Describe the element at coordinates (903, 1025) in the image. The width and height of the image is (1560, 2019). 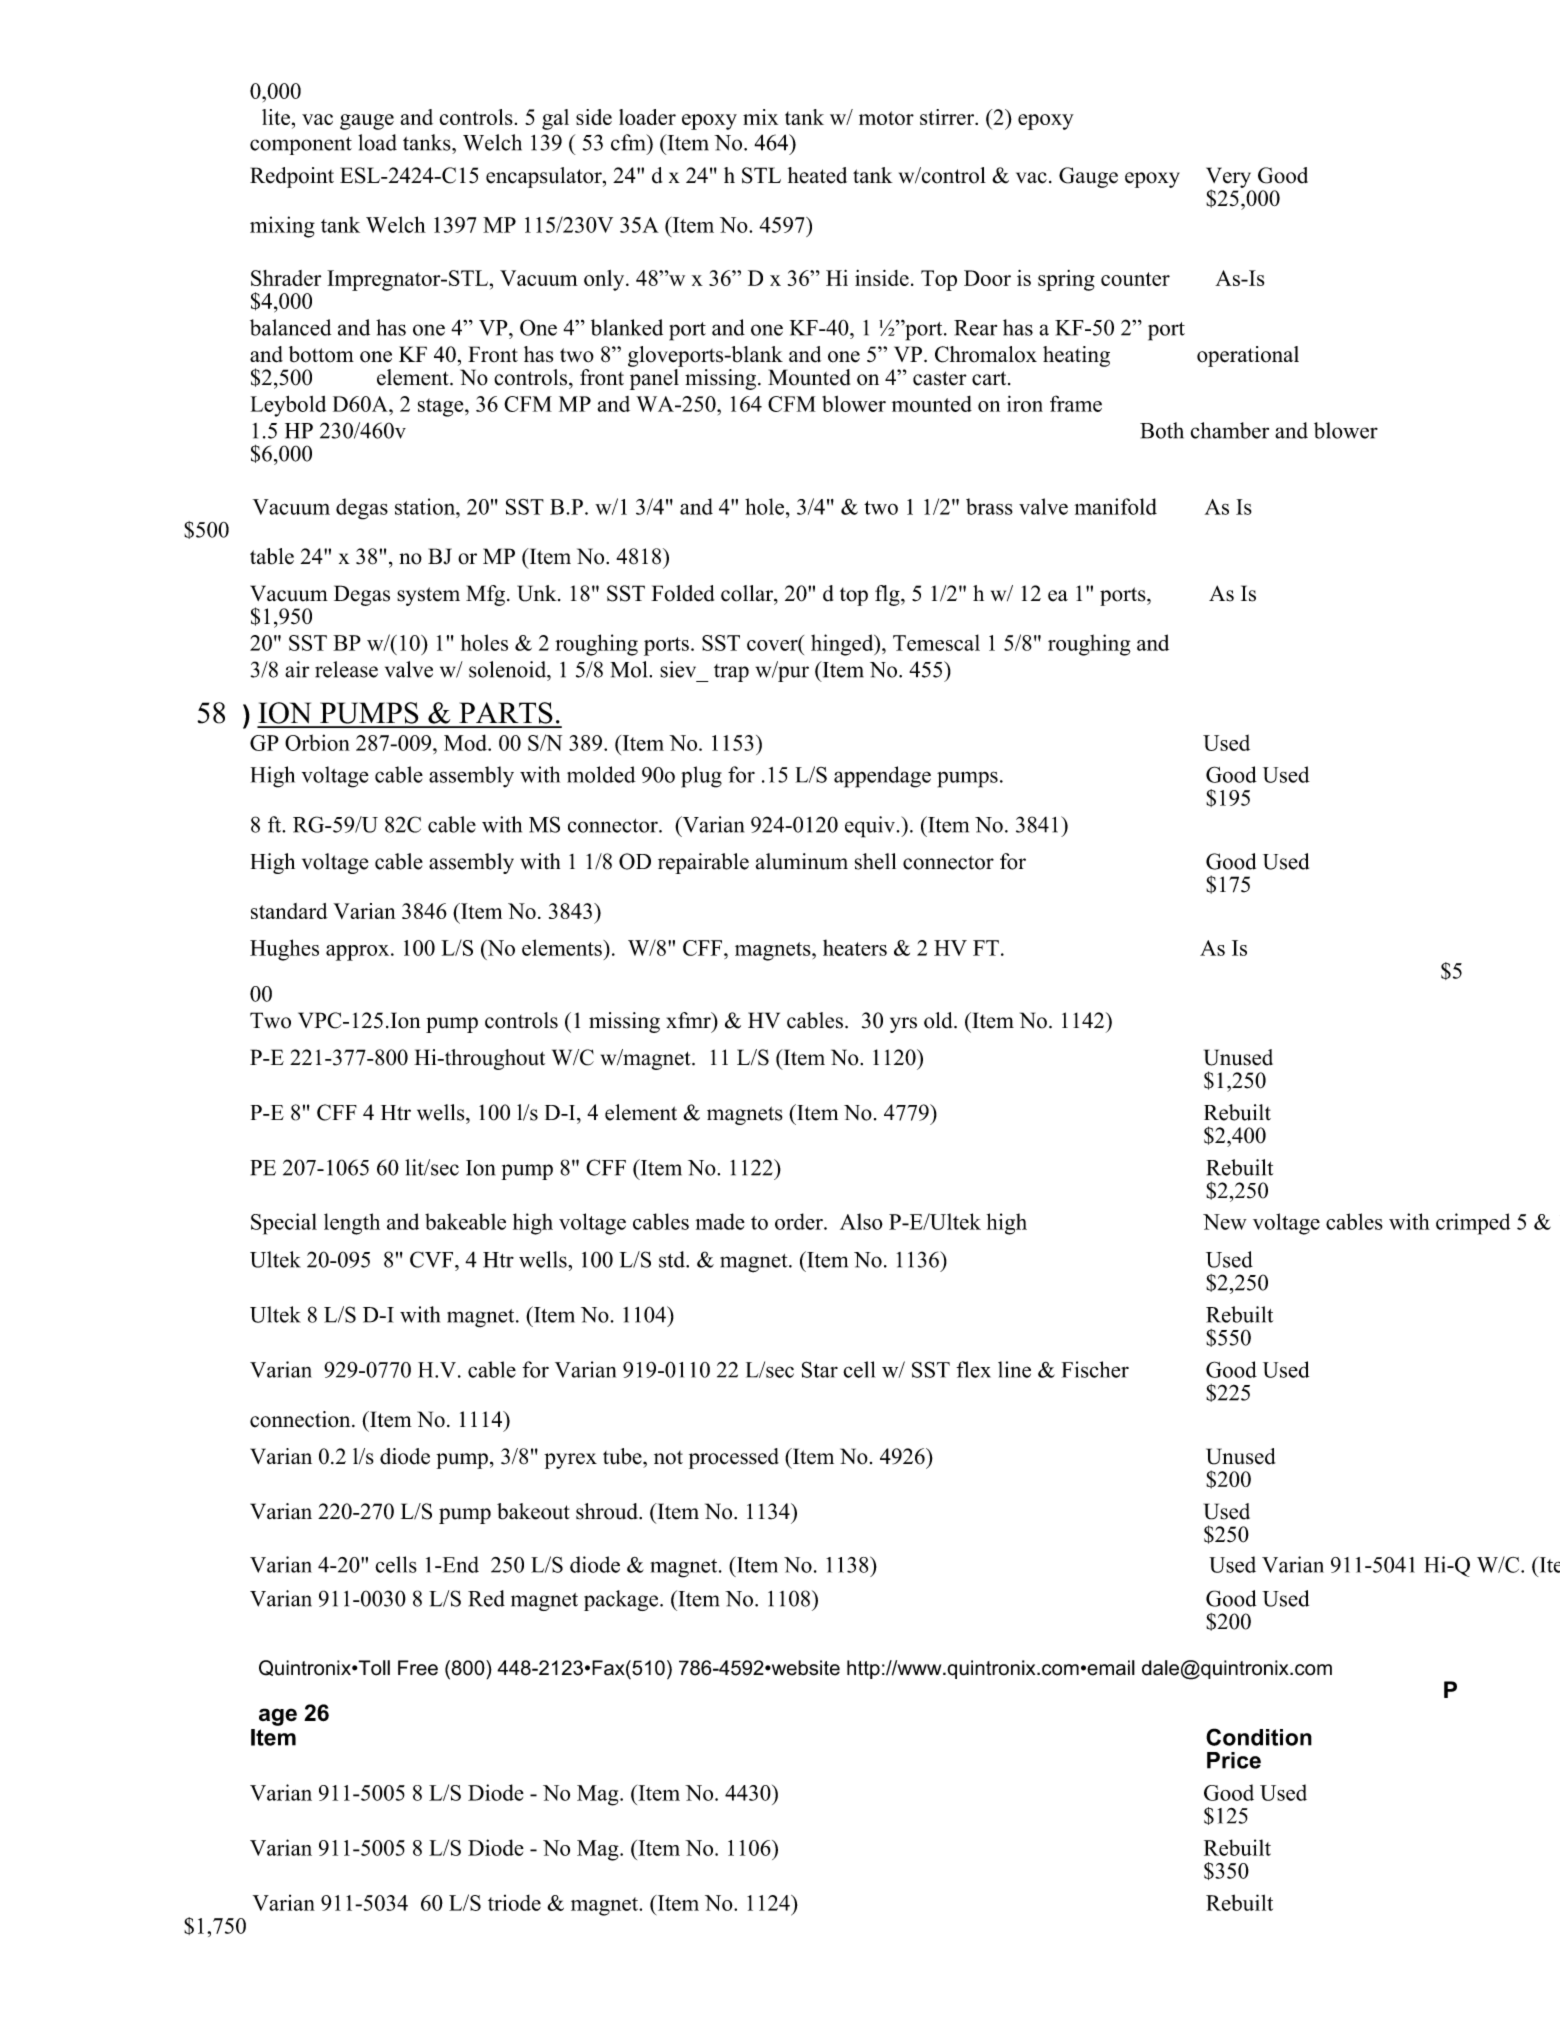
I see `yrs` at that location.
